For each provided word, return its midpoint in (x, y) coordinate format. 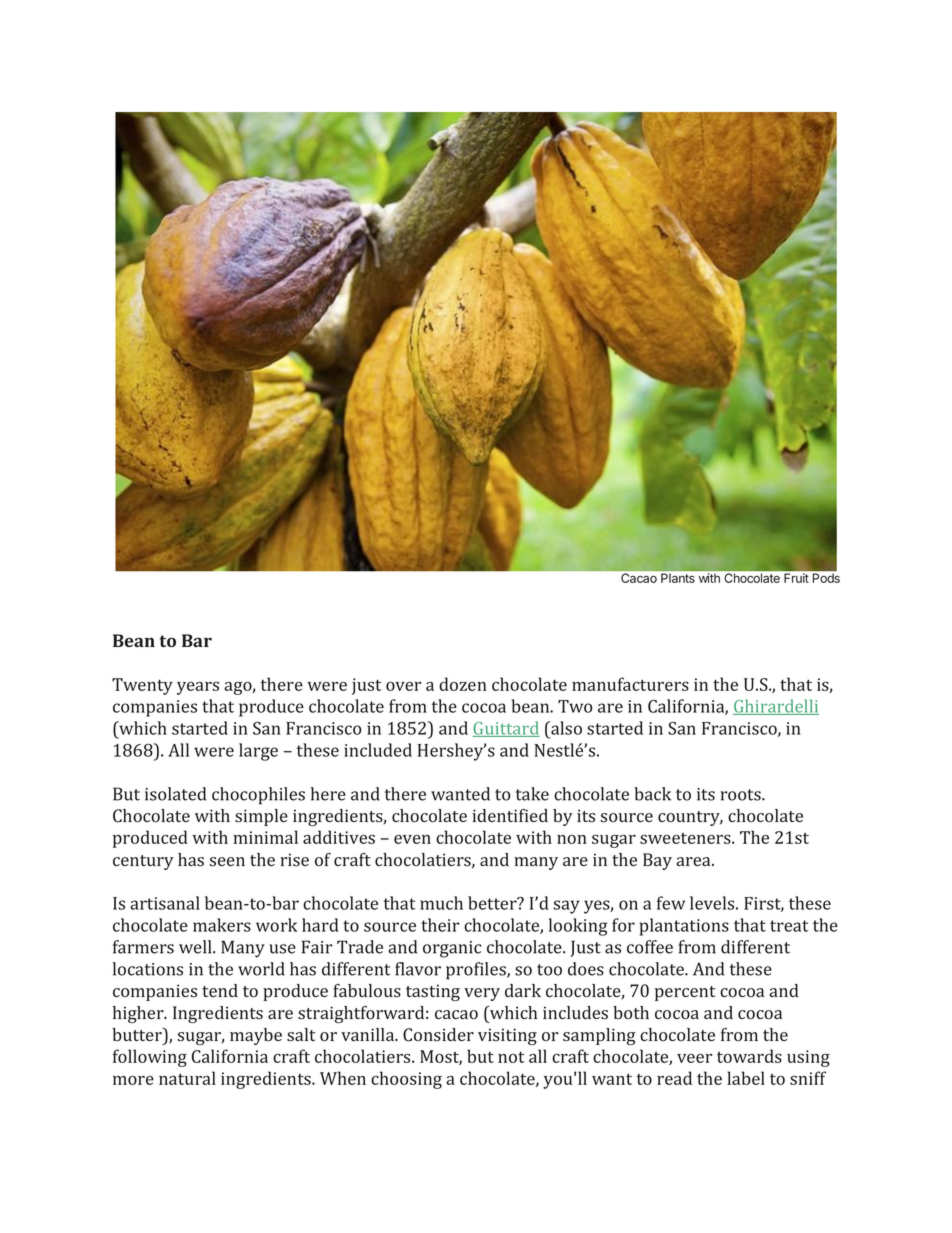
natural (187, 1078)
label (746, 1078)
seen (227, 862)
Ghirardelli (776, 707)
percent (685, 993)
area (695, 861)
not (511, 1057)
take (532, 794)
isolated (175, 794)
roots (741, 795)
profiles (477, 971)
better (493, 903)
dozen (463, 684)
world (261, 969)
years (198, 688)
